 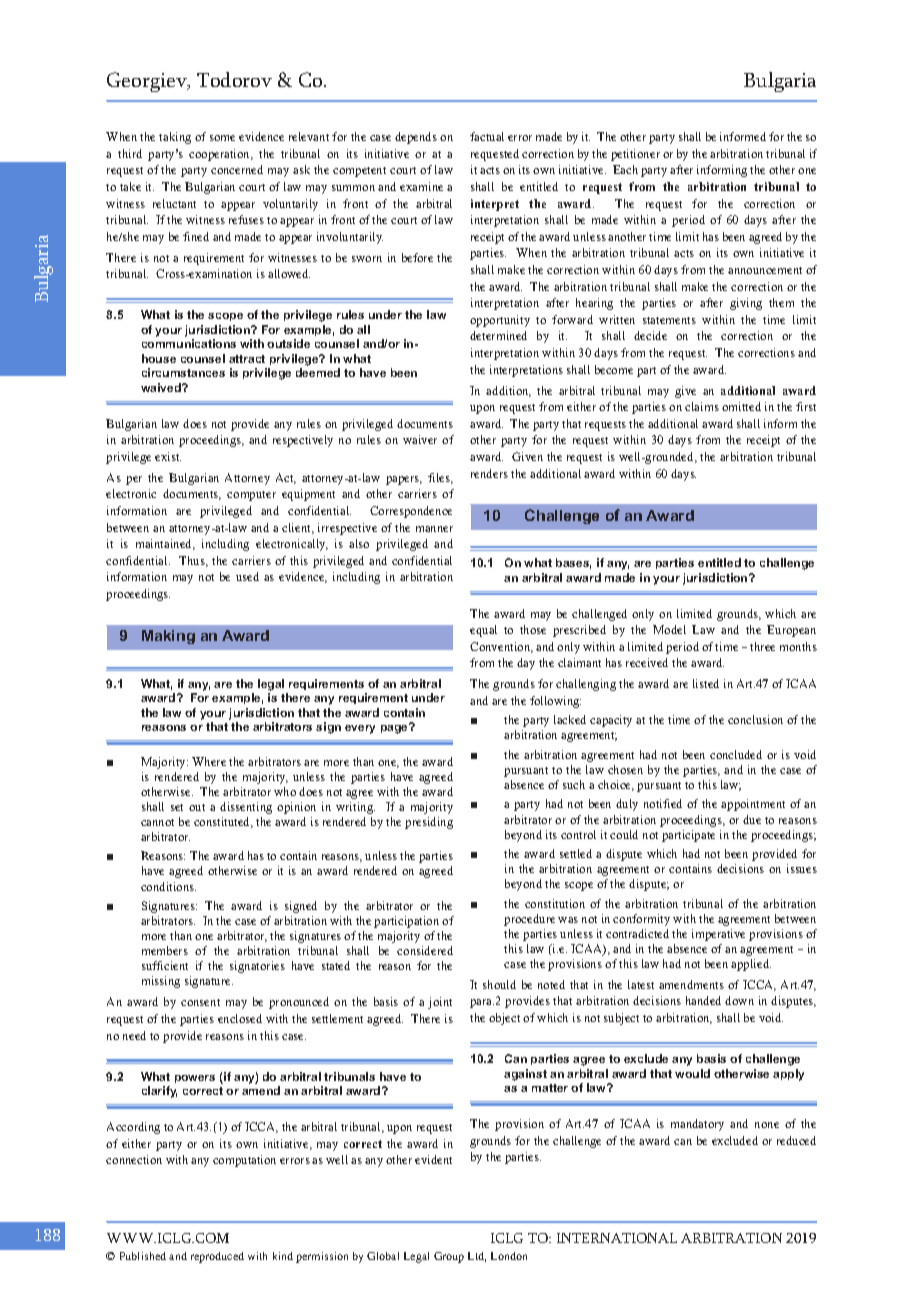 I want to click on reproduced, so click(x=217, y=1257).
